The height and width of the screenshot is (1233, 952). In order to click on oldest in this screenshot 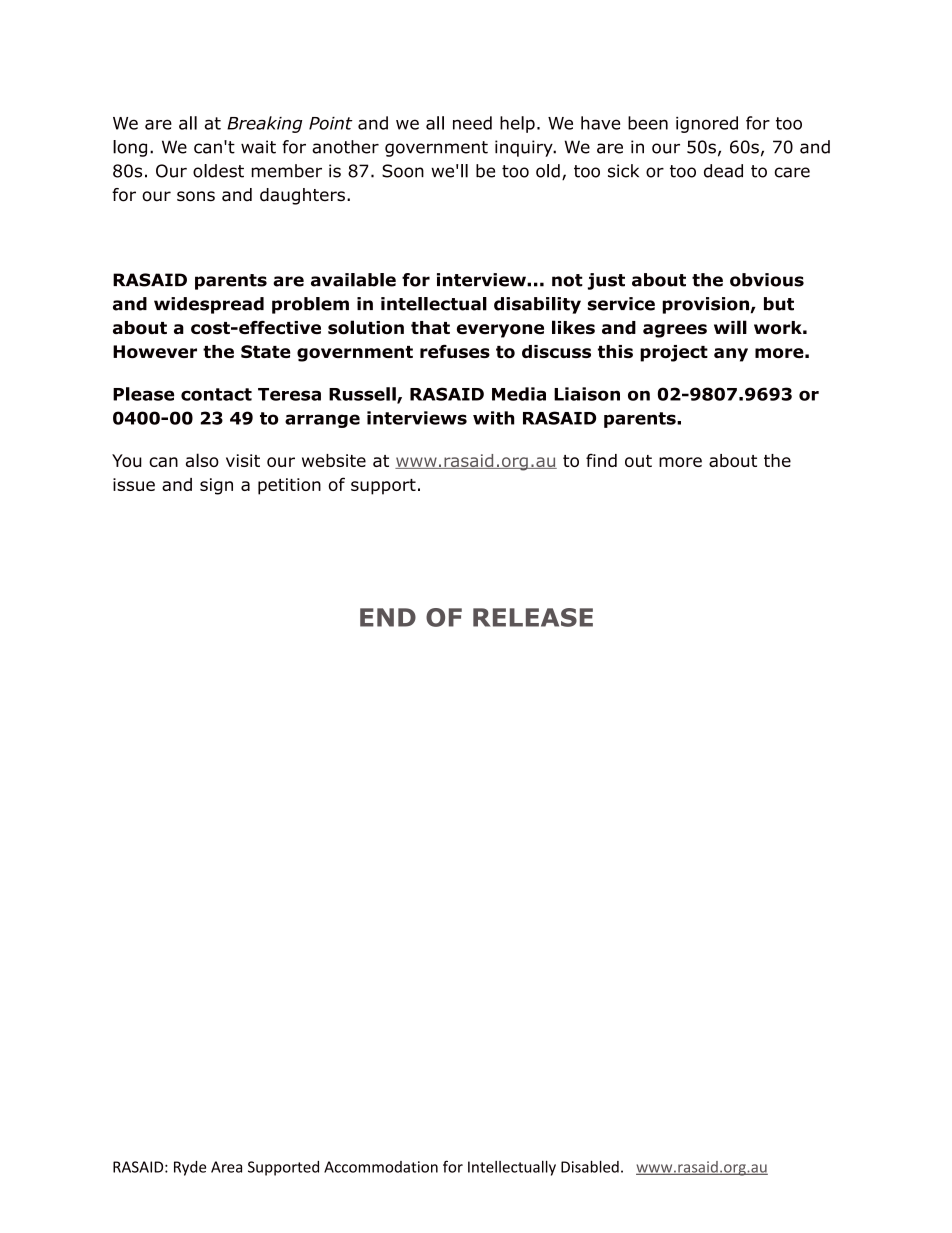, I will do `click(218, 171)`.
